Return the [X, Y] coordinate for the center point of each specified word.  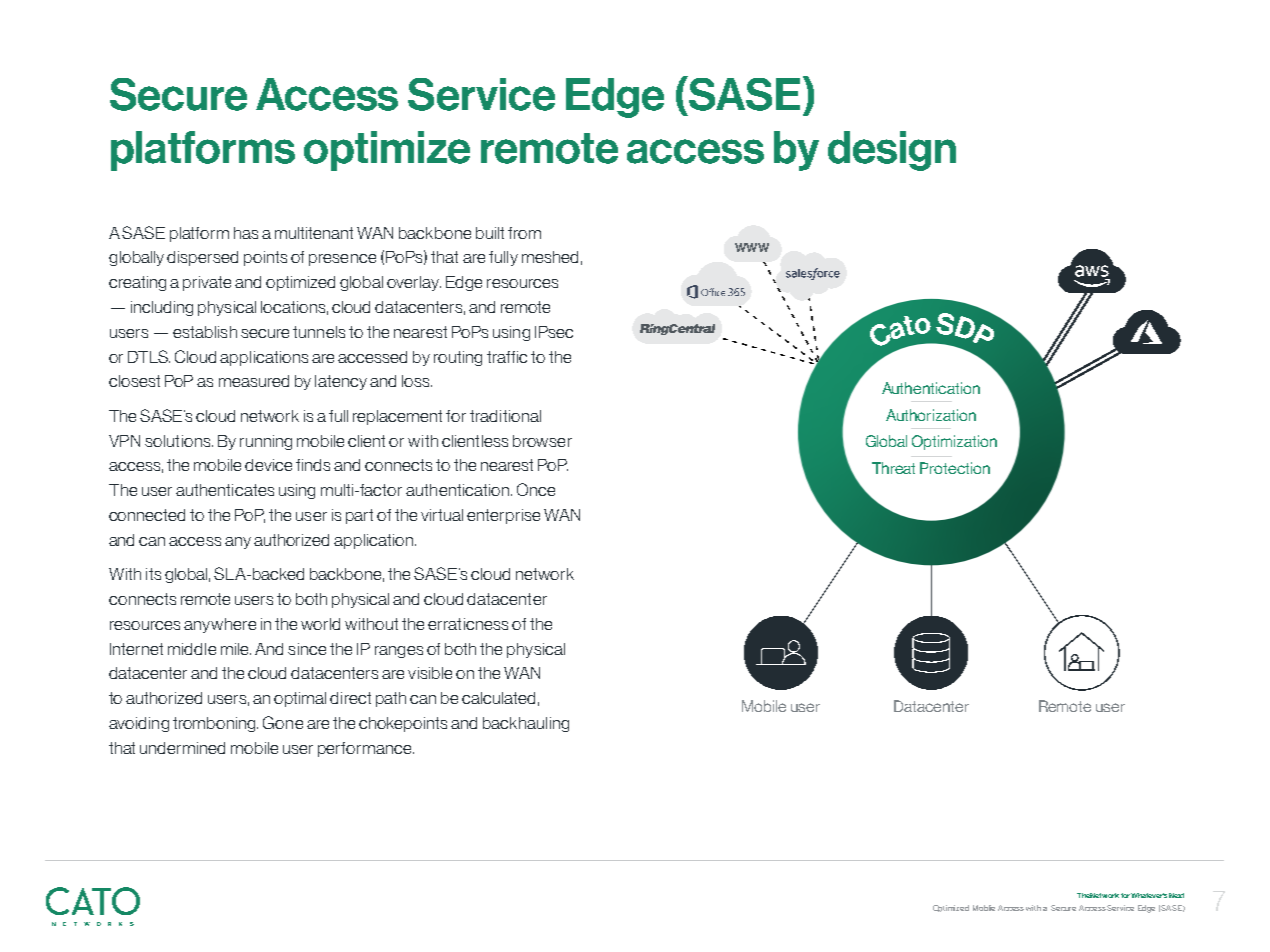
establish [205, 332]
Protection [955, 468]
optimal [300, 699]
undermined [182, 748]
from [524, 233]
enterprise [503, 516]
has [246, 233]
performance [366, 749]
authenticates [225, 490]
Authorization [931, 415]
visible [430, 673]
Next [1176, 895]
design [892, 151]
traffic [507, 357]
